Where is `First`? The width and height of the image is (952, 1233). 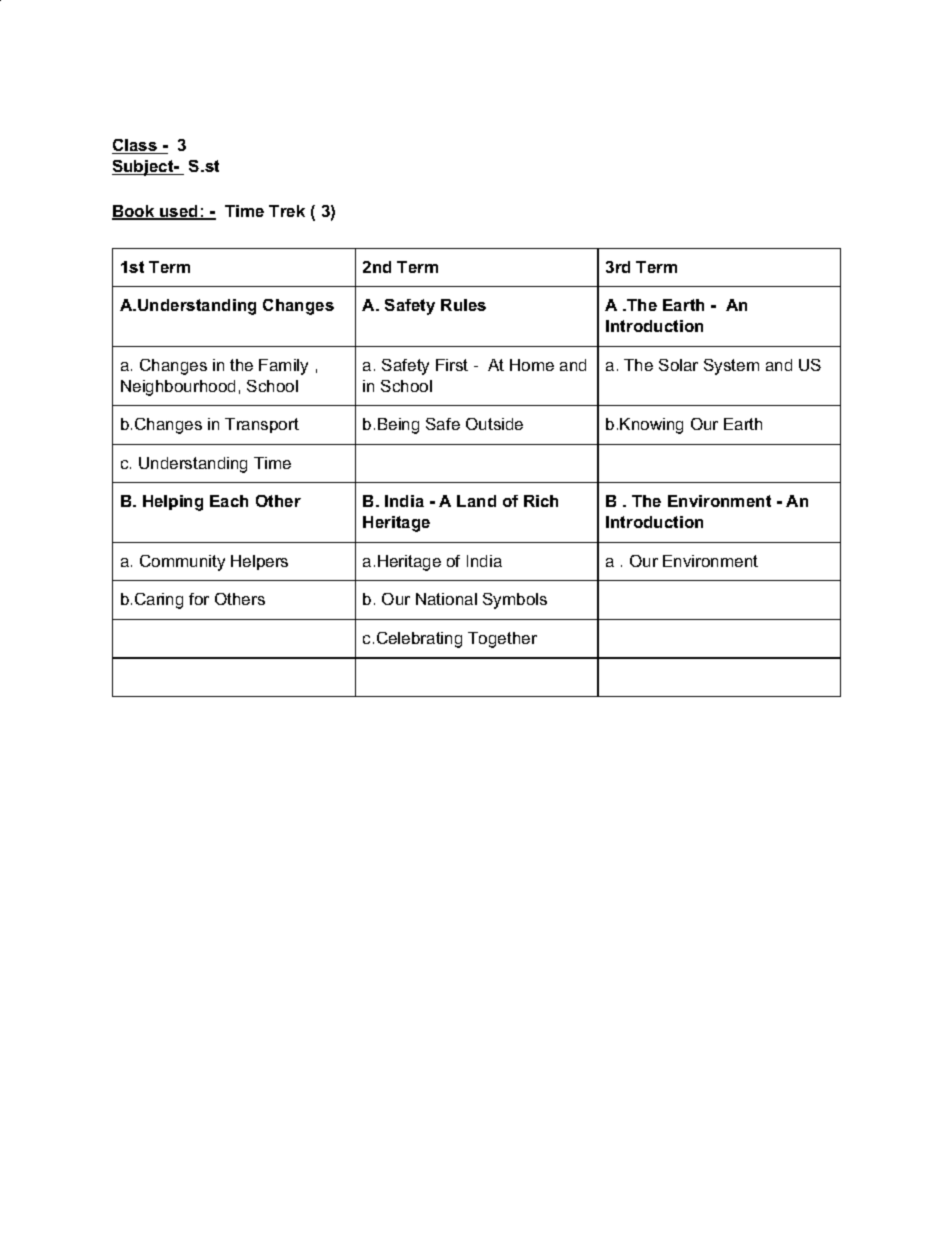
First is located at coordinates (452, 365).
